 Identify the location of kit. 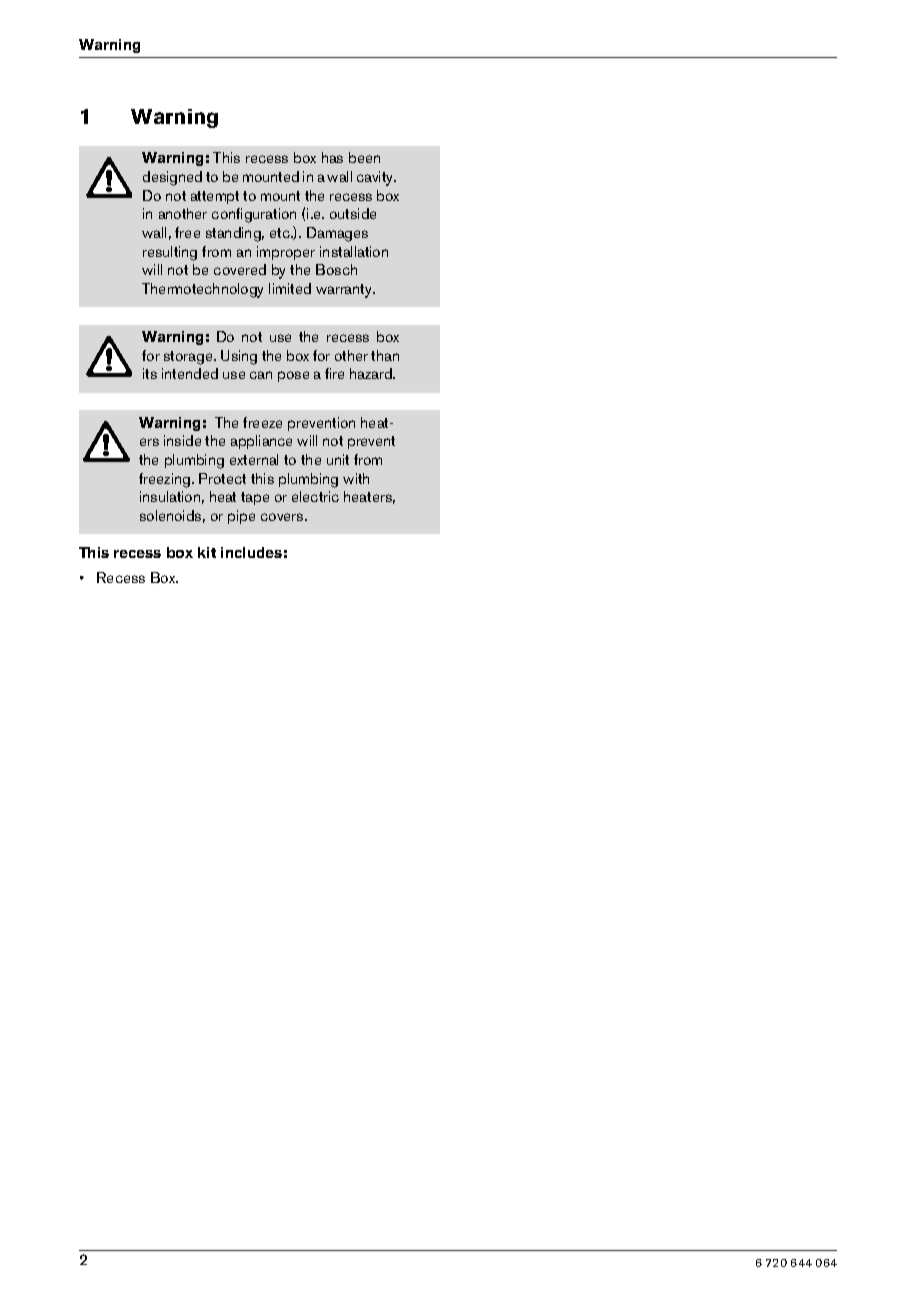
(207, 552).
